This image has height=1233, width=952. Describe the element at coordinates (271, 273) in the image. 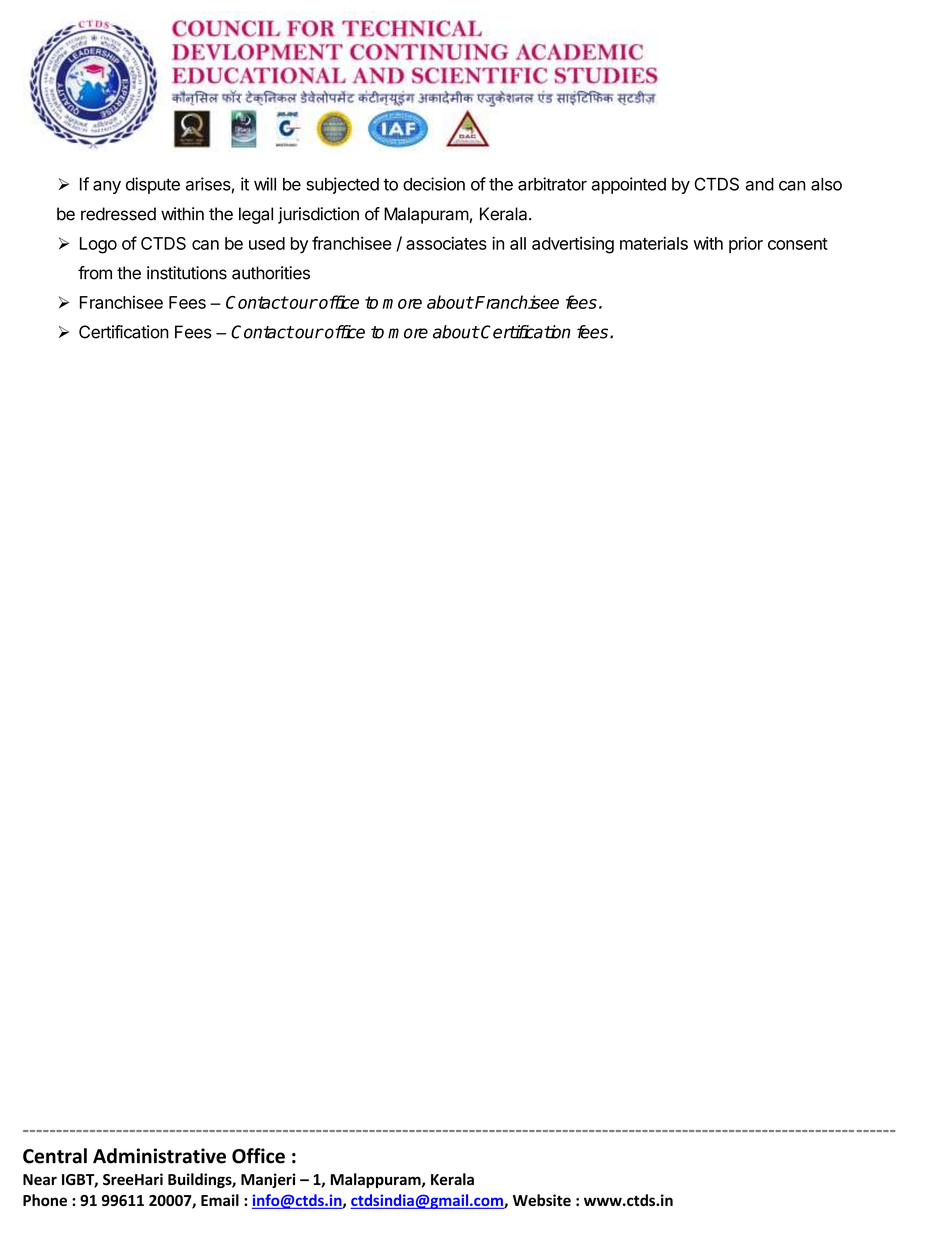

I see `authorities` at that location.
